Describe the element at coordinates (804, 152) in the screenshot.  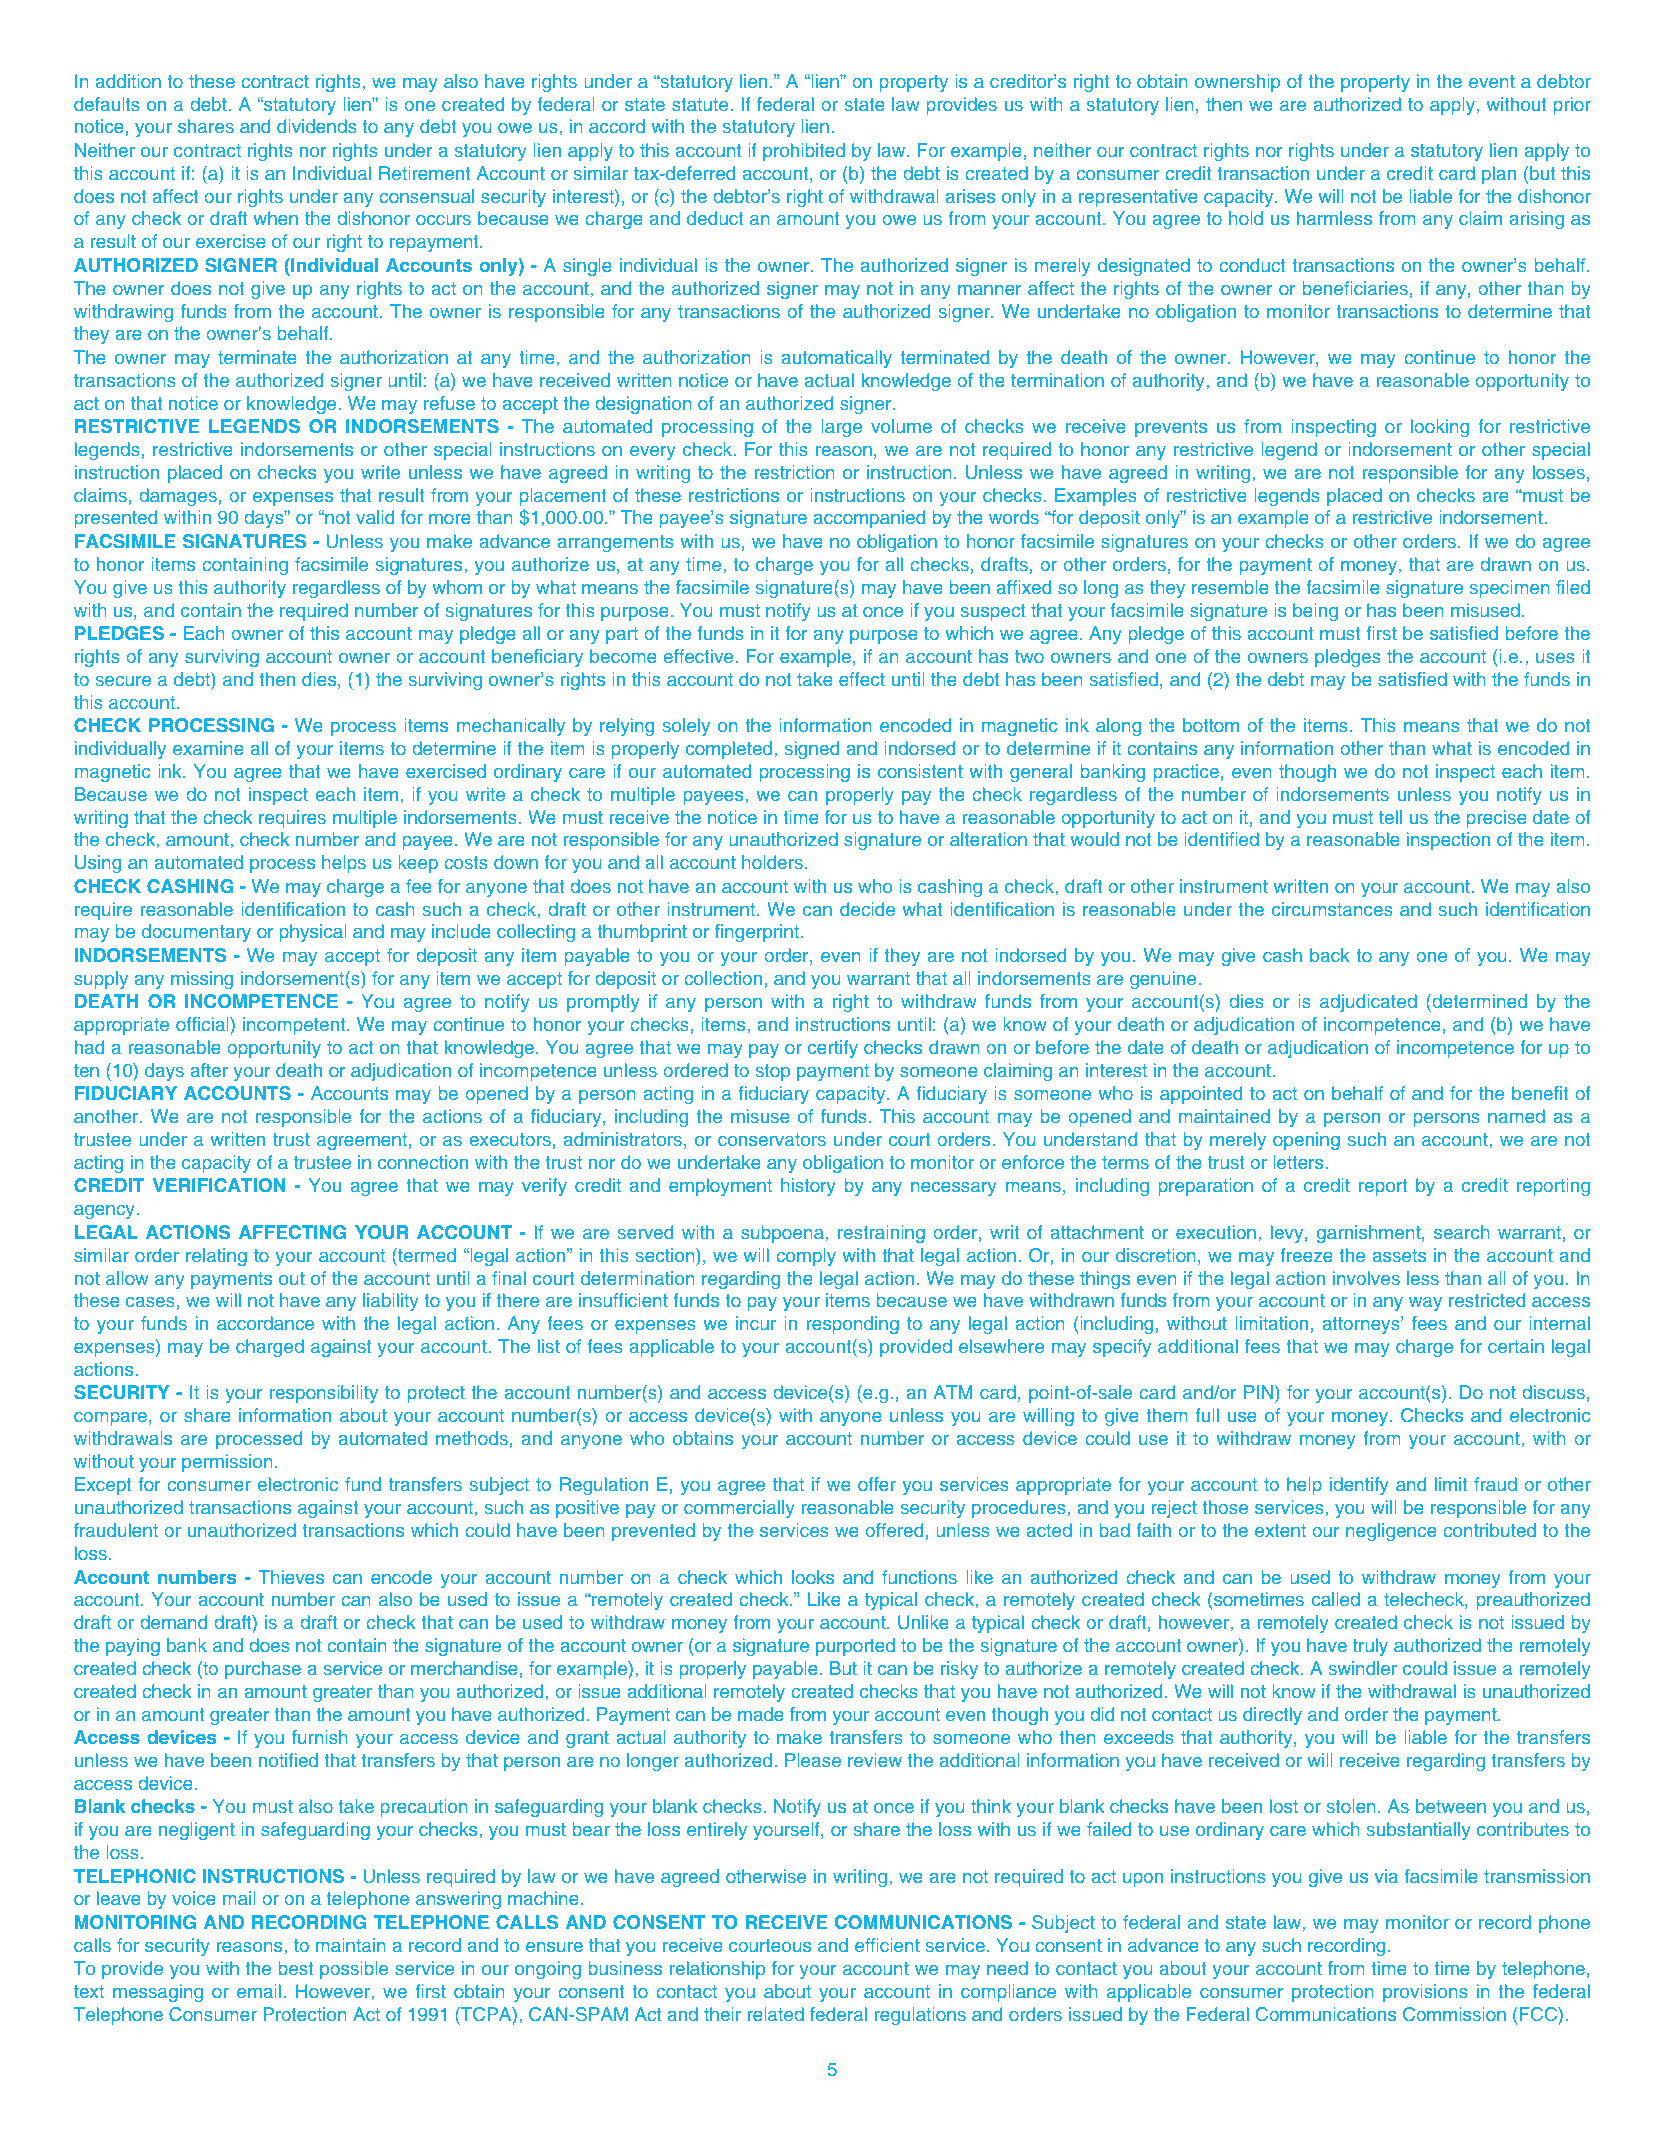
I see `prohibited` at that location.
